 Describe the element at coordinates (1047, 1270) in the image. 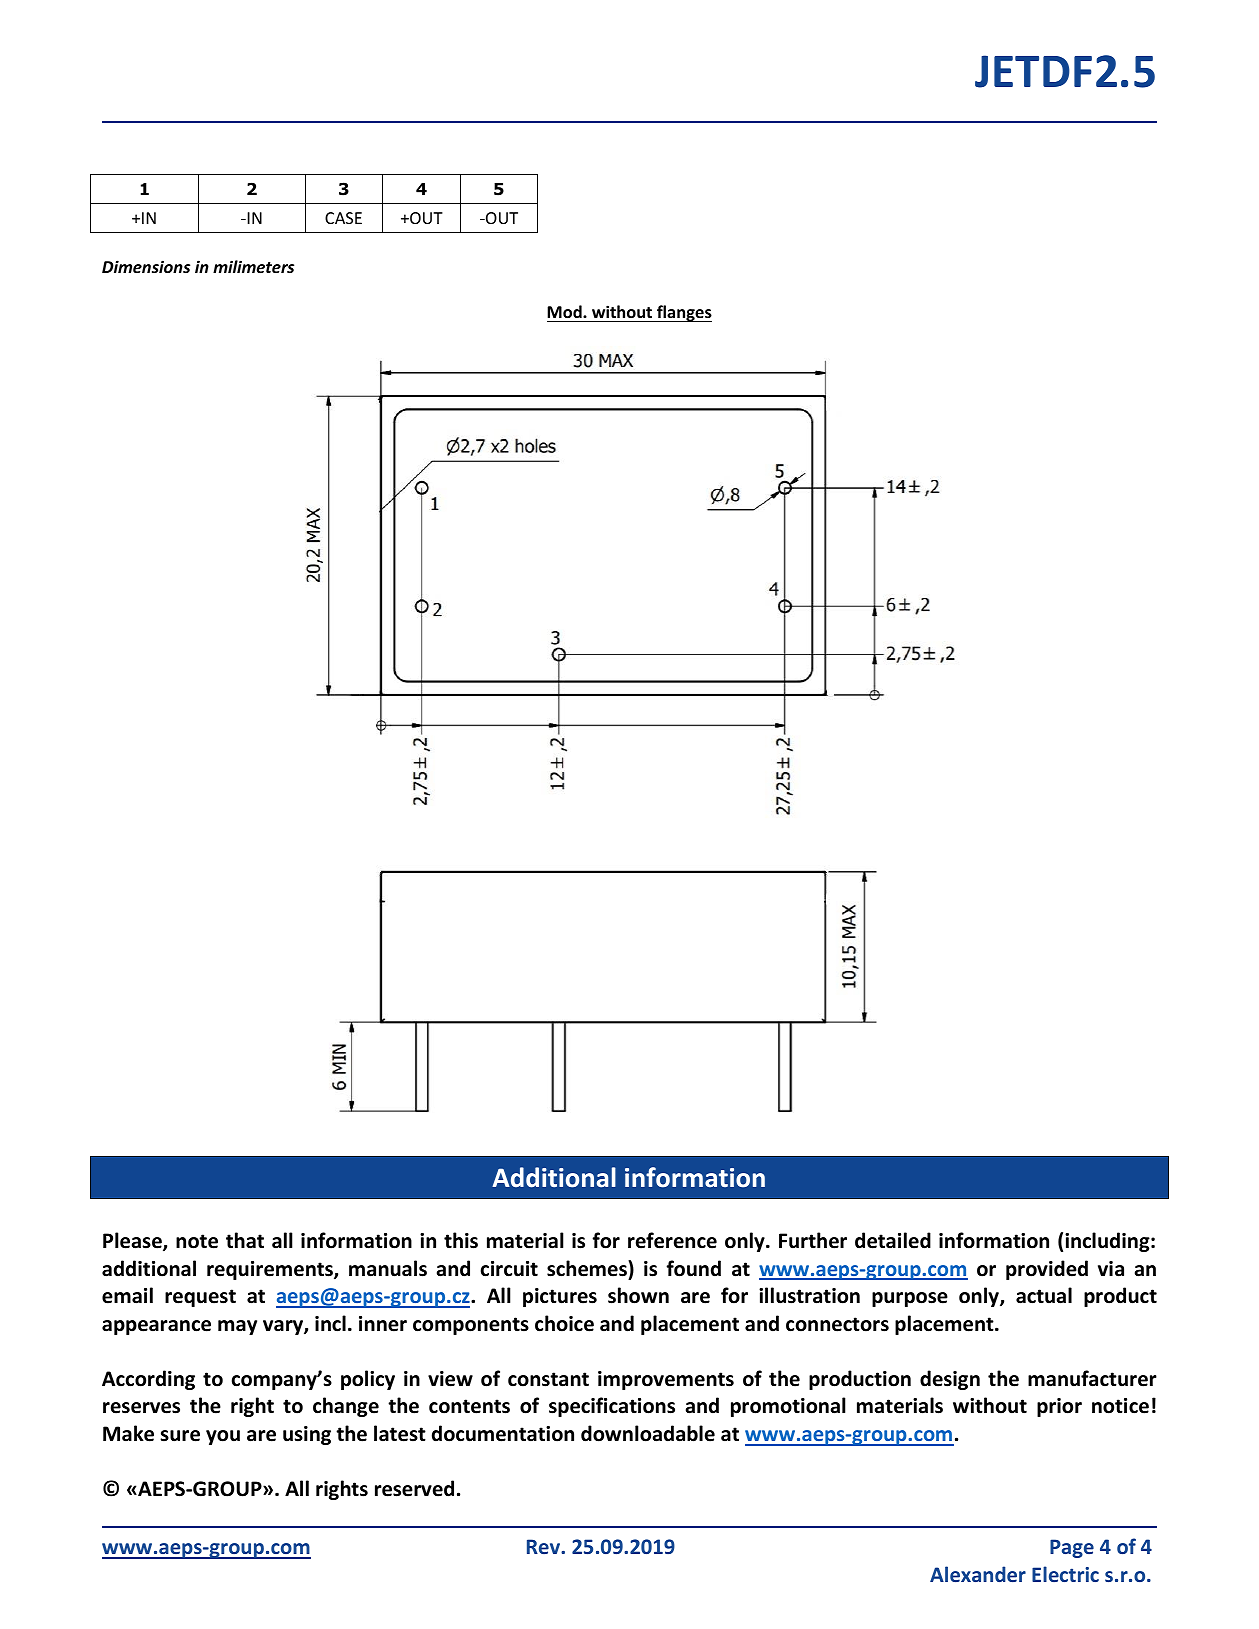

I see `provided` at that location.
